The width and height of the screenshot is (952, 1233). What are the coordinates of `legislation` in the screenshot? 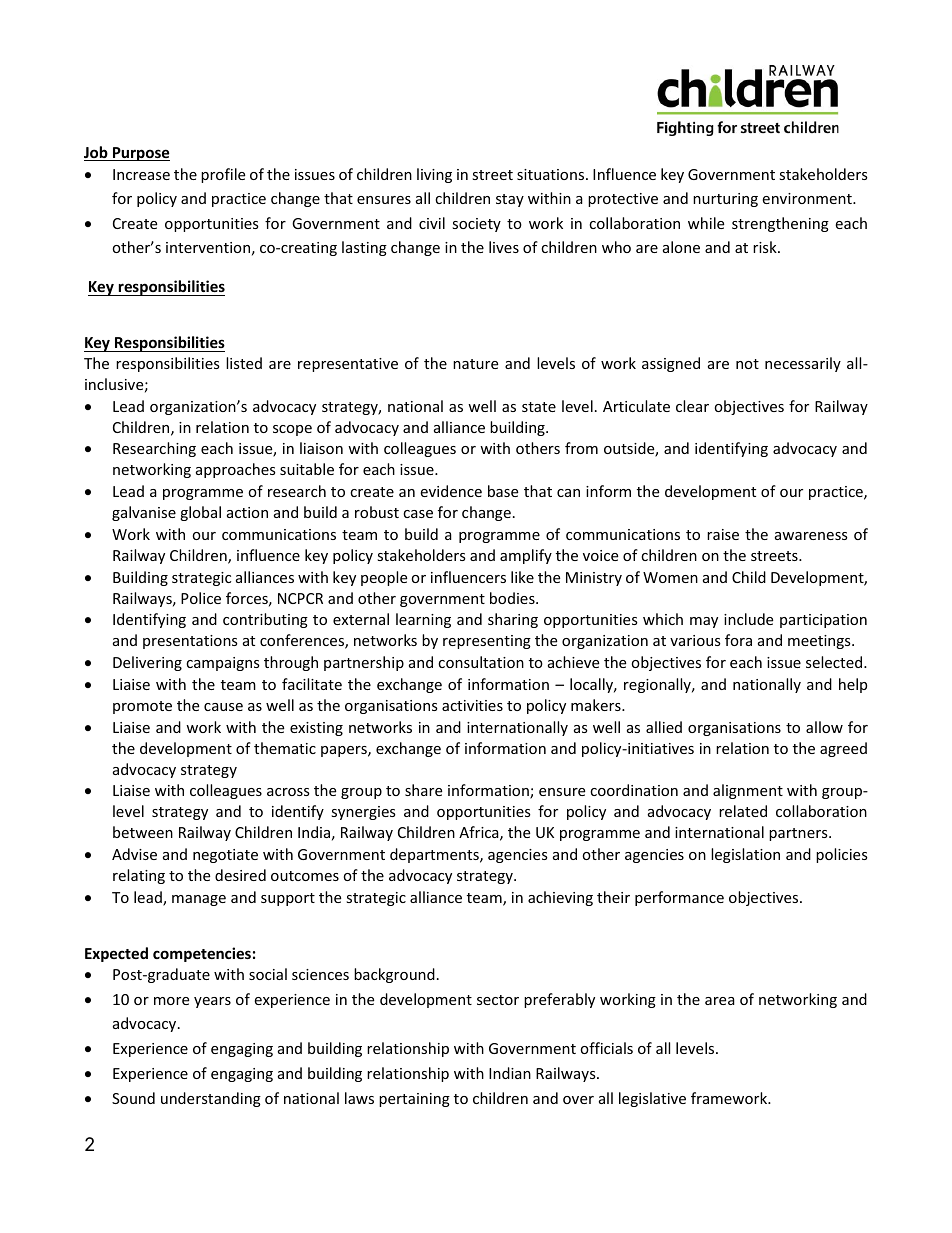 It's located at (745, 855).
